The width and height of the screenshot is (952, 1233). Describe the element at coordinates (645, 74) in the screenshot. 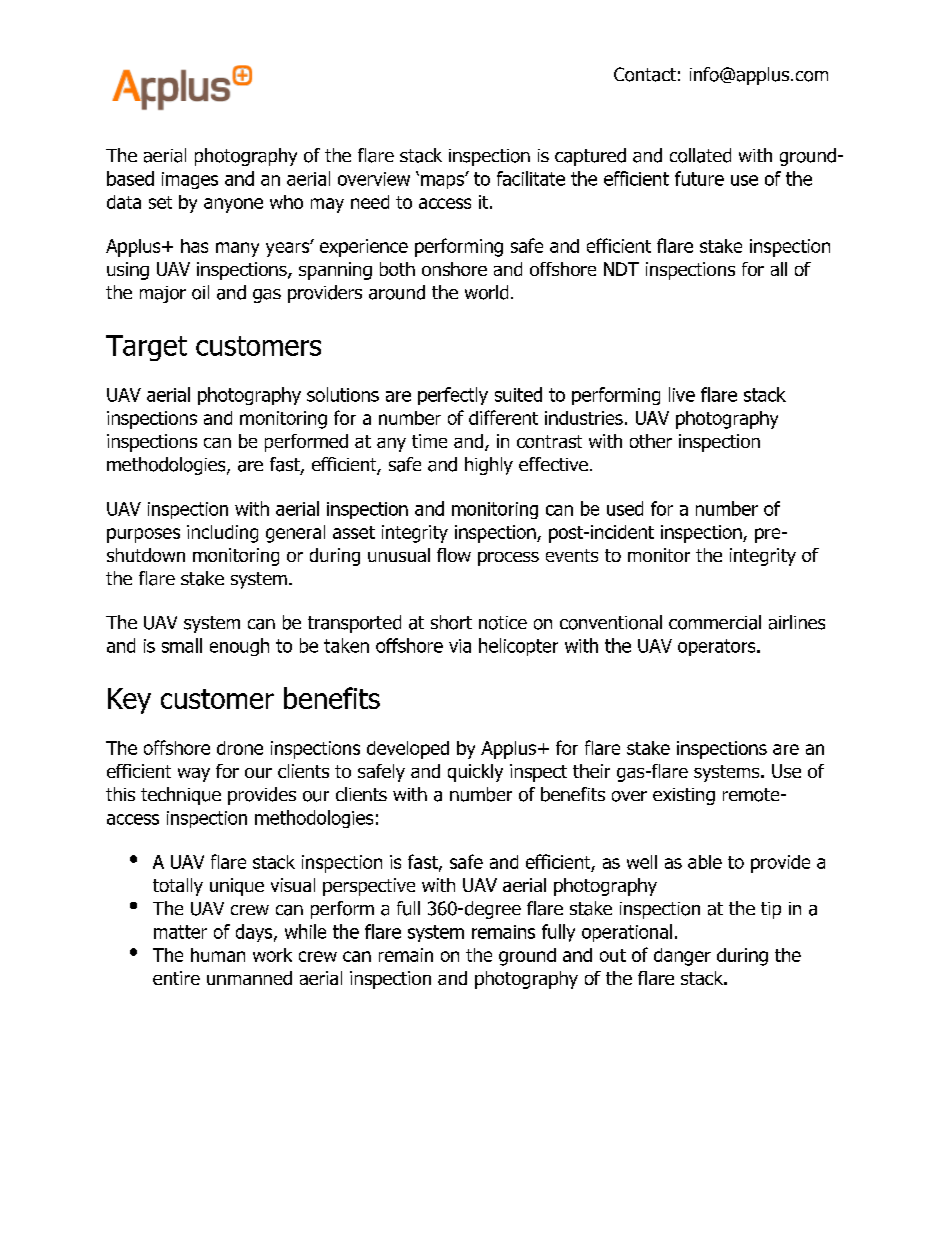

I see `Contact` at that location.
